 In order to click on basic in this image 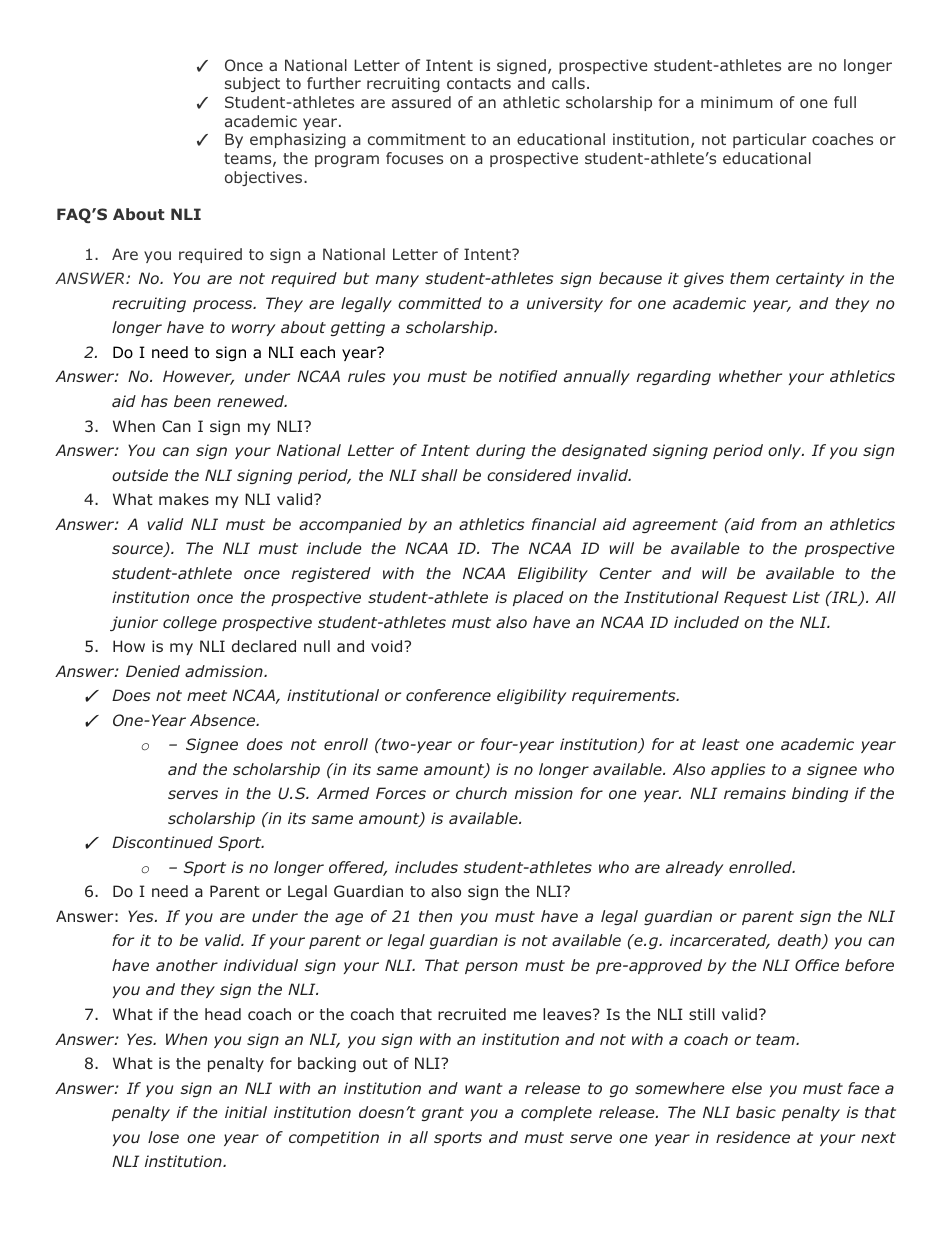, I will do `click(756, 1112)`.
